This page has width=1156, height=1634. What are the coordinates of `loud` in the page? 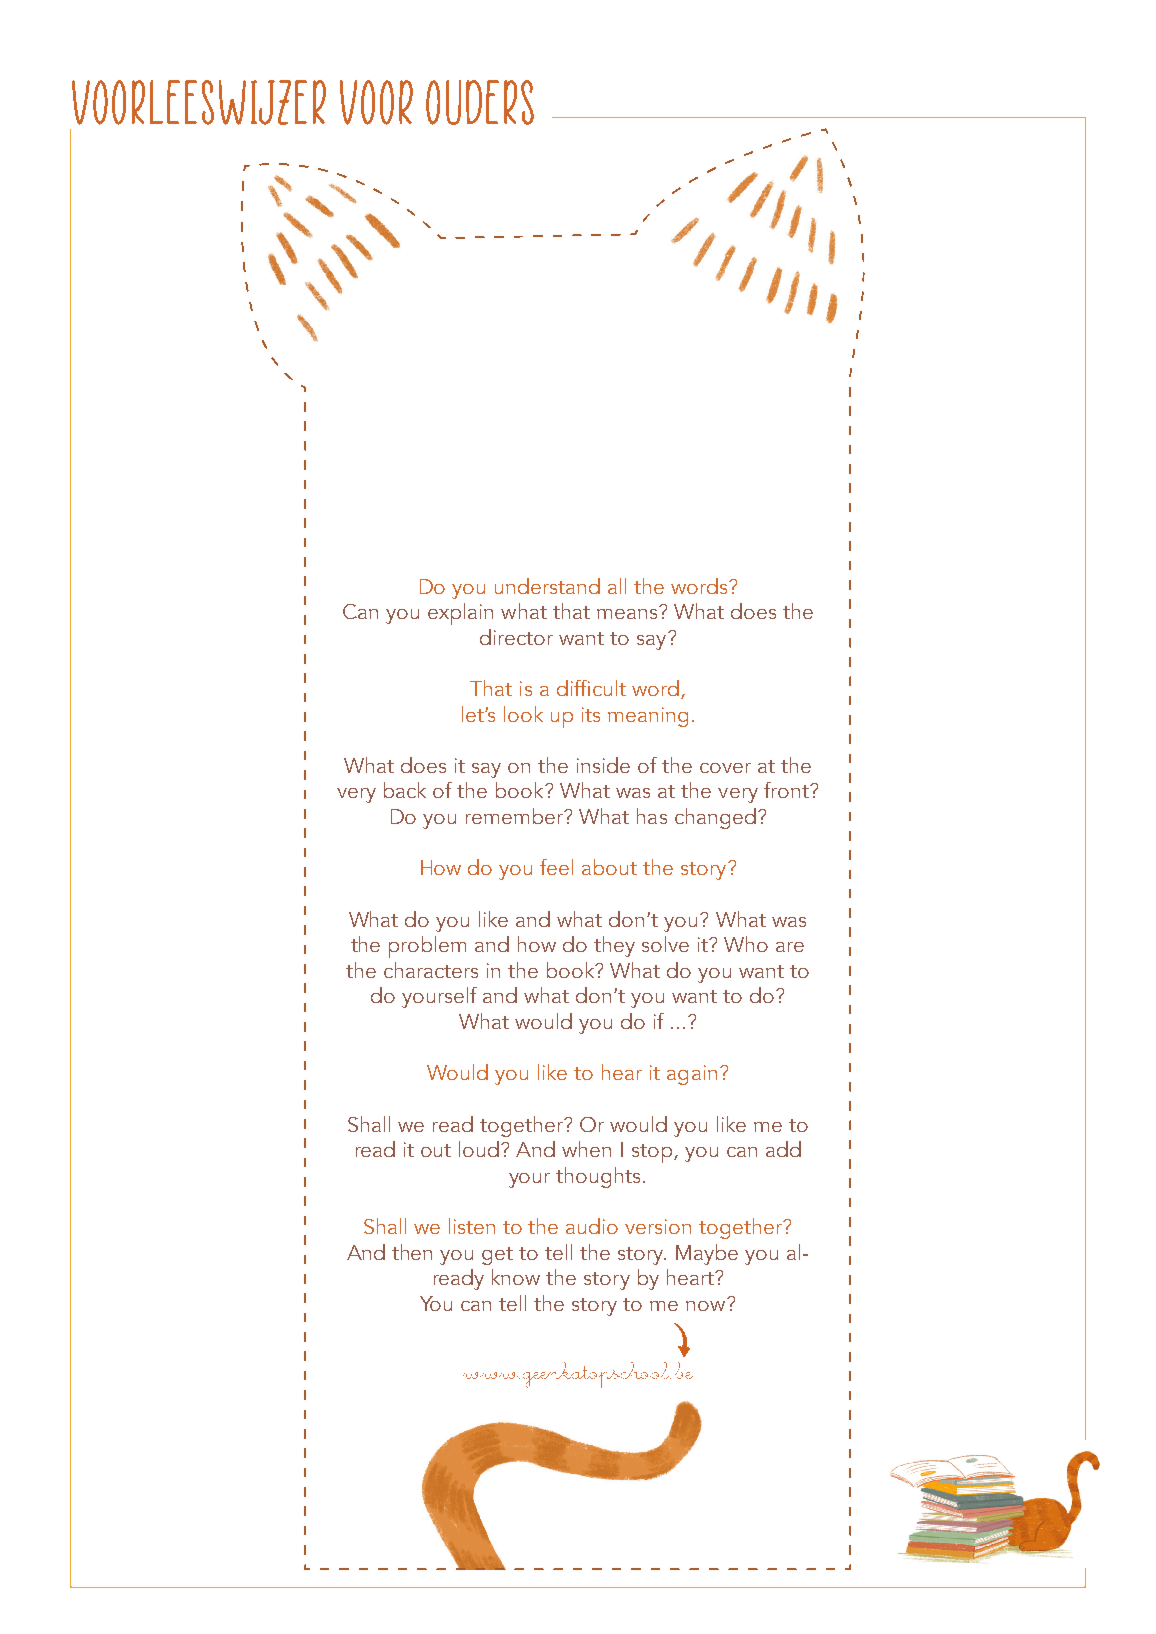 It's located at (480, 1149).
